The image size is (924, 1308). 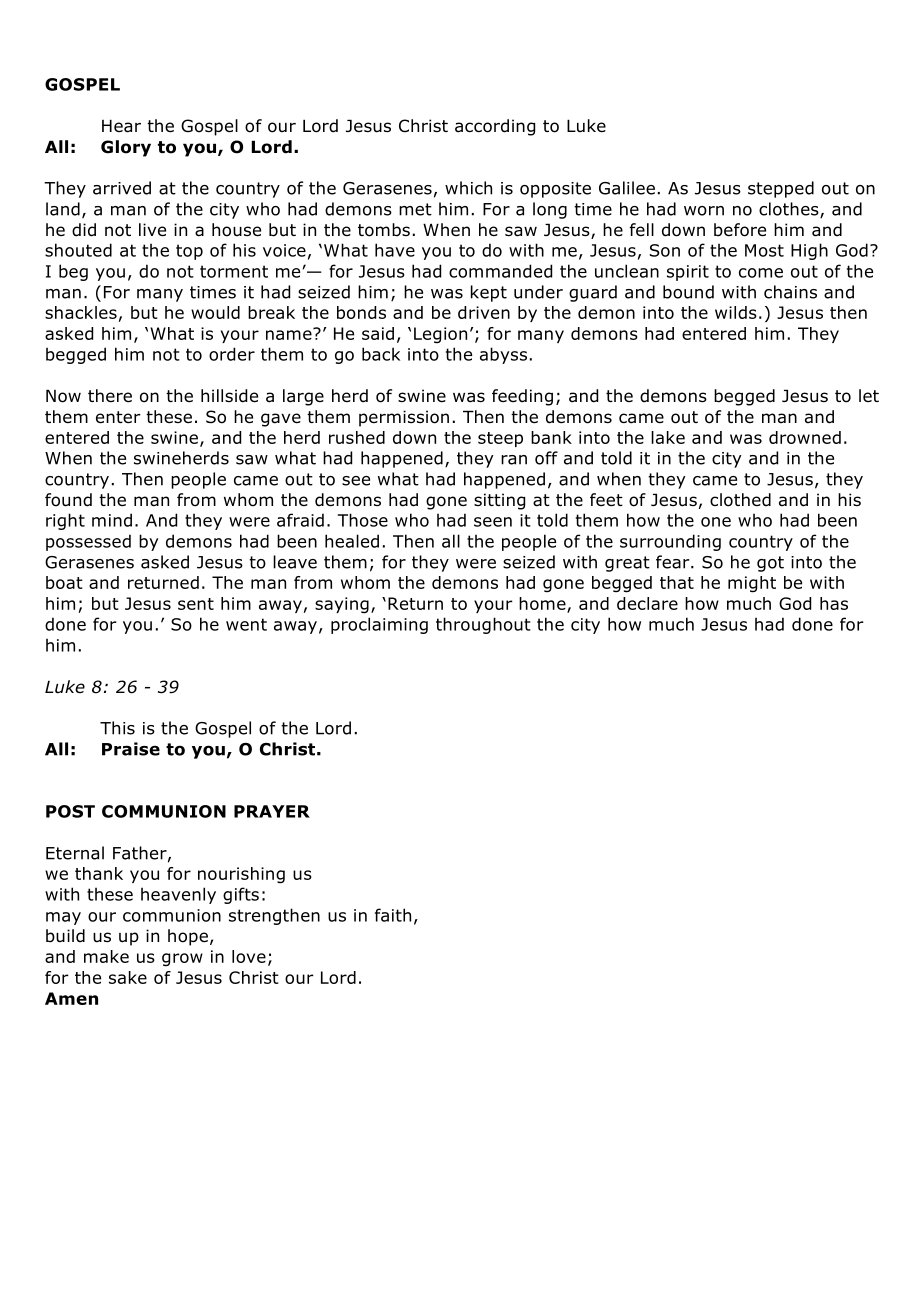 What do you see at coordinates (493, 522) in the screenshot?
I see `seen` at bounding box center [493, 522].
